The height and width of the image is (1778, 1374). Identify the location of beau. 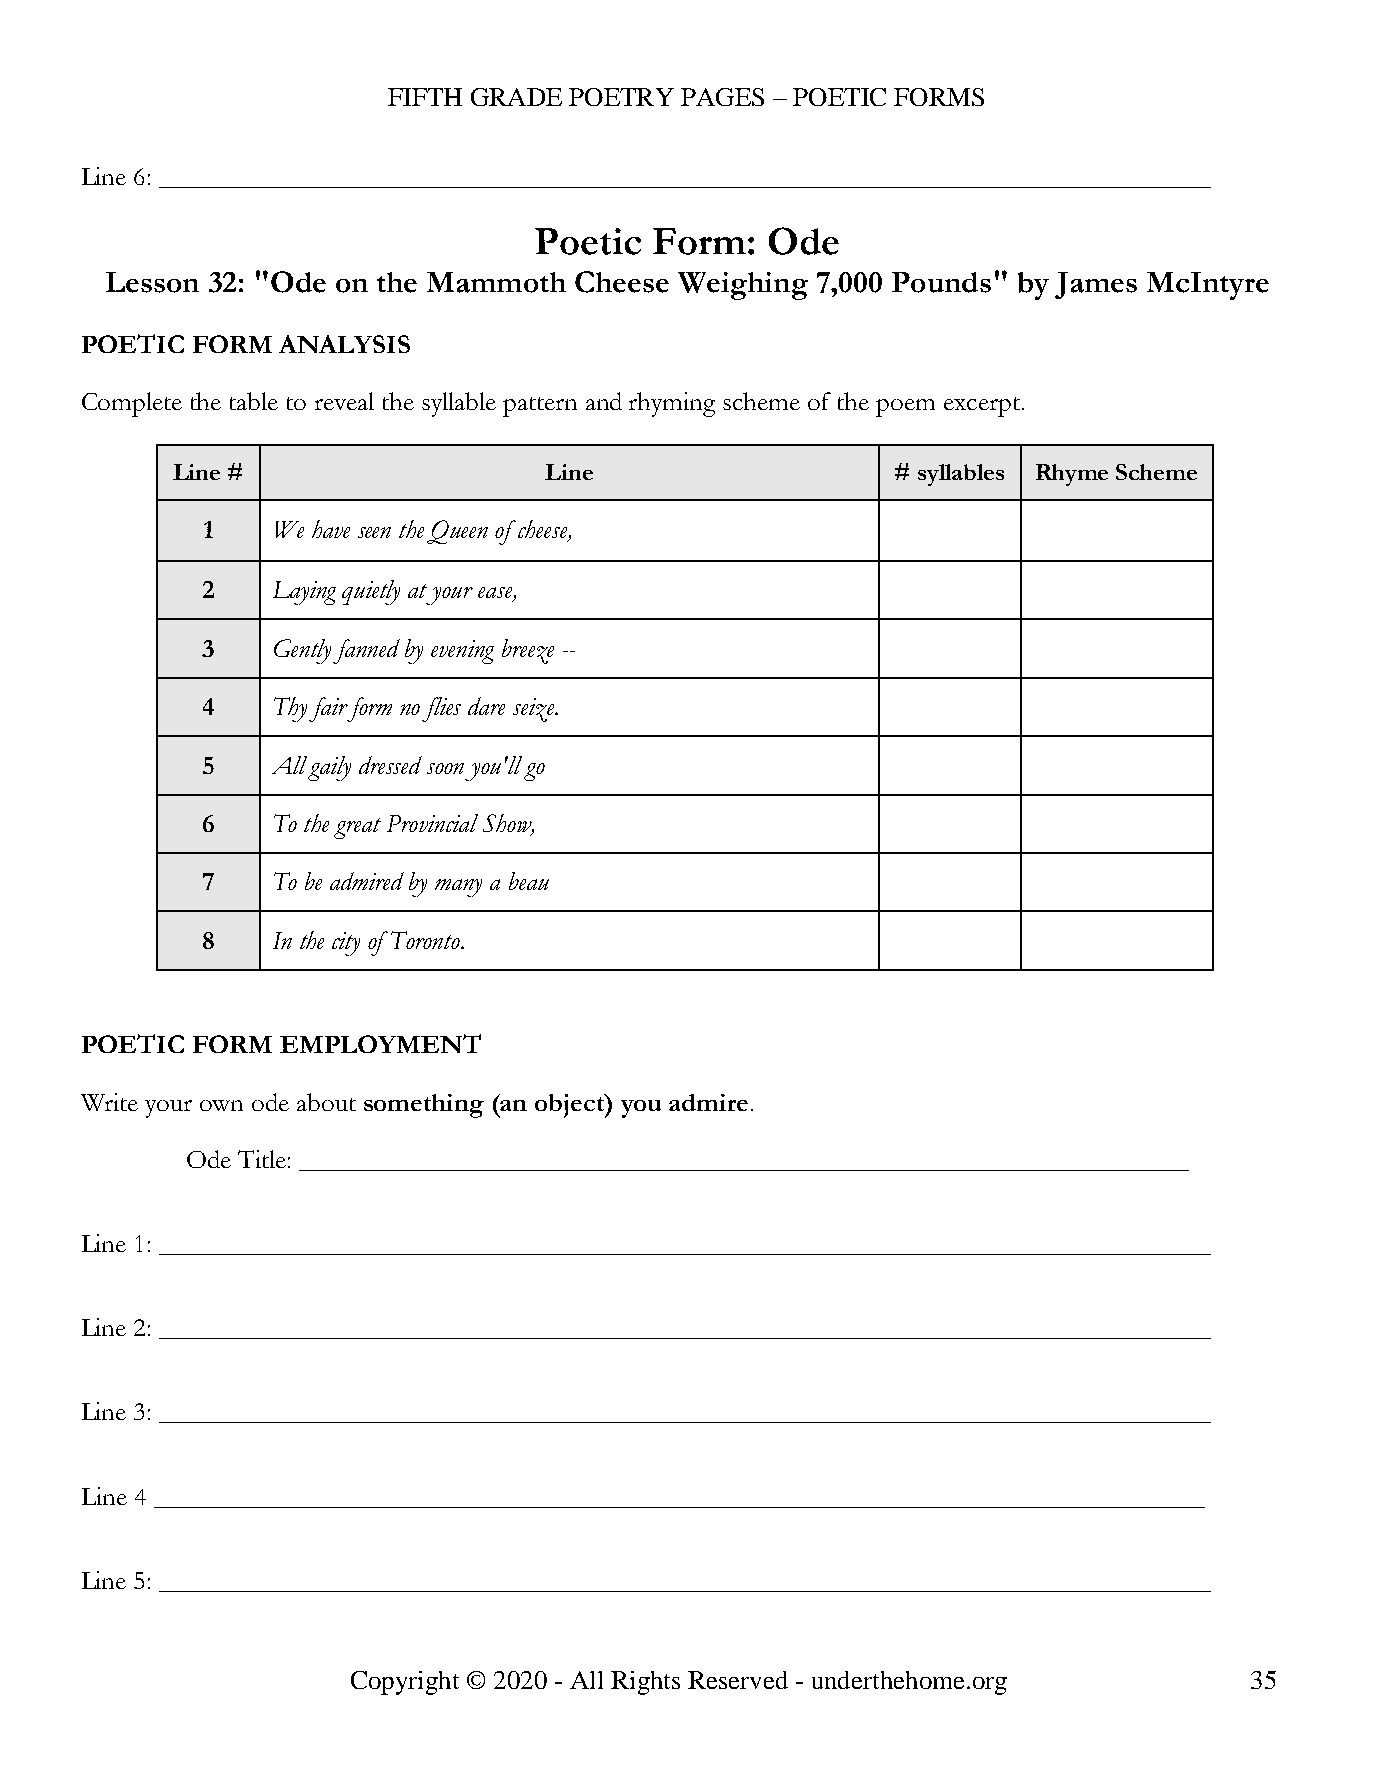
(529, 881).
